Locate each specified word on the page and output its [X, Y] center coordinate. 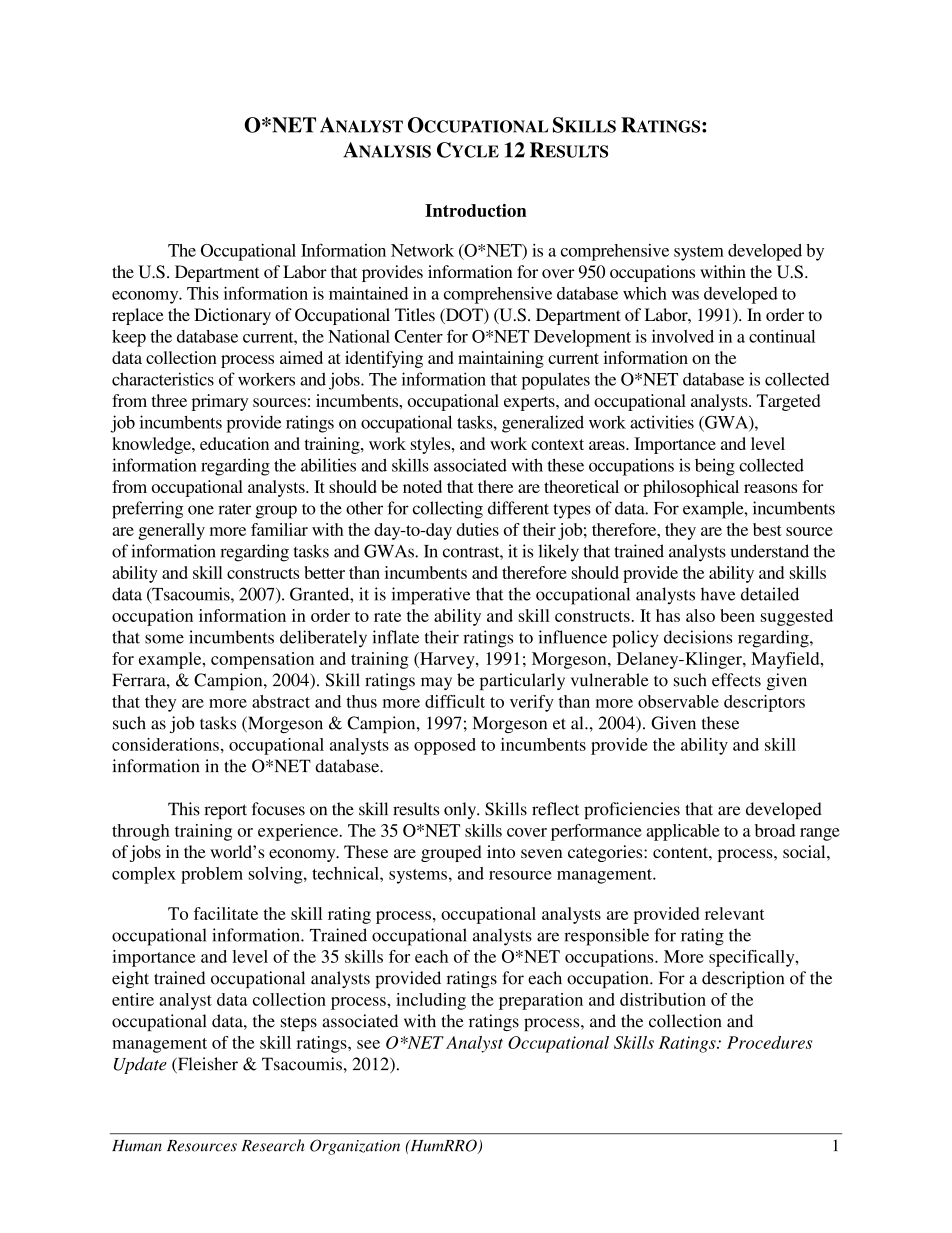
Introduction [476, 210]
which [645, 293]
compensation [262, 660]
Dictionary [232, 316]
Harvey [447, 660]
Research [273, 1145]
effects [736, 680]
